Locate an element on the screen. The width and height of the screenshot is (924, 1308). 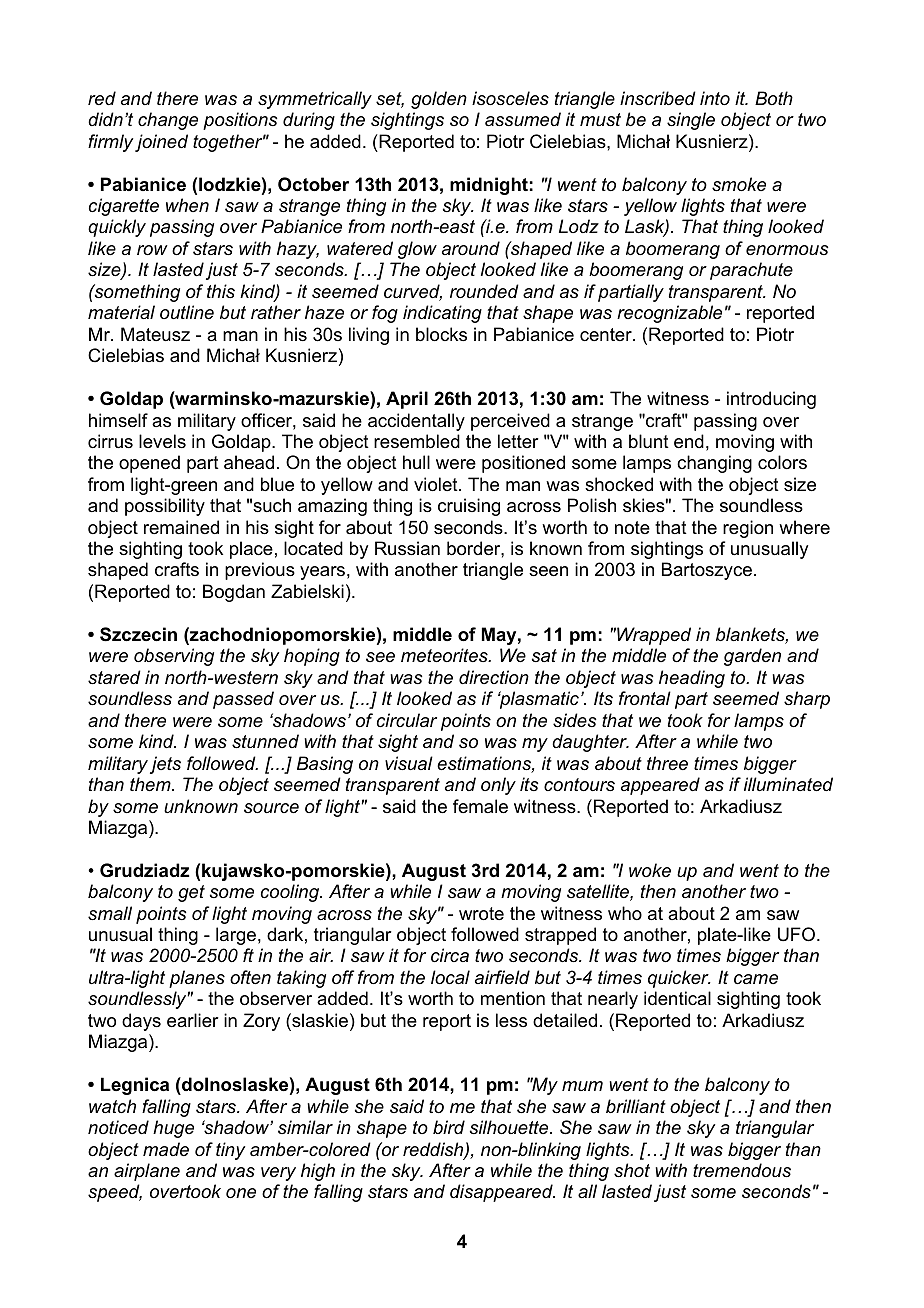
single is located at coordinates (691, 121).
